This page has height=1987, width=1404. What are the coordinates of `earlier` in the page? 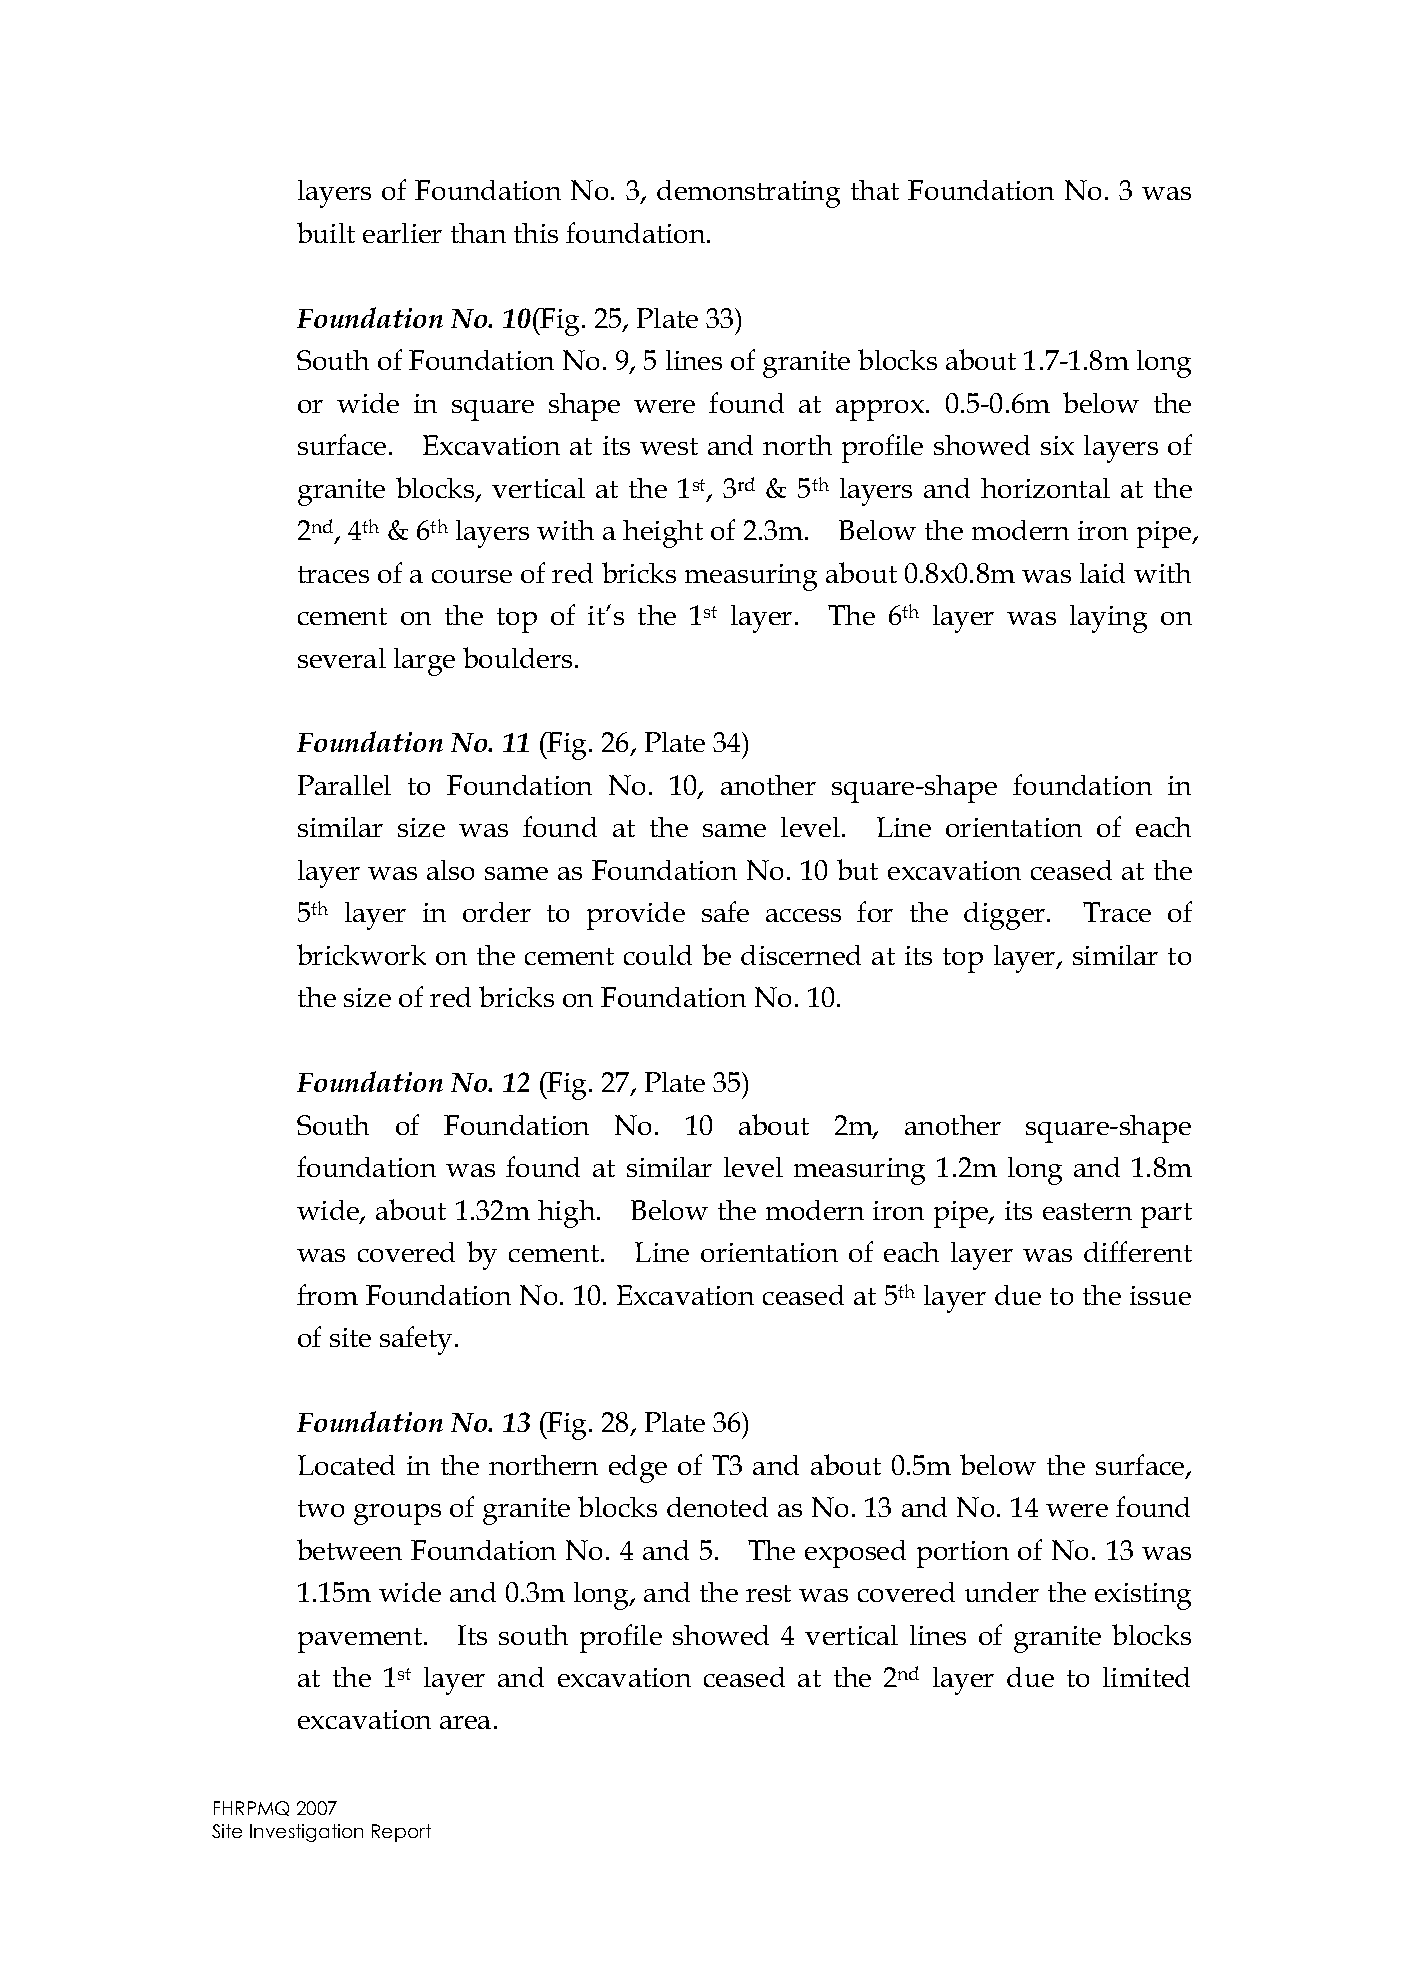 It's located at (402, 233).
